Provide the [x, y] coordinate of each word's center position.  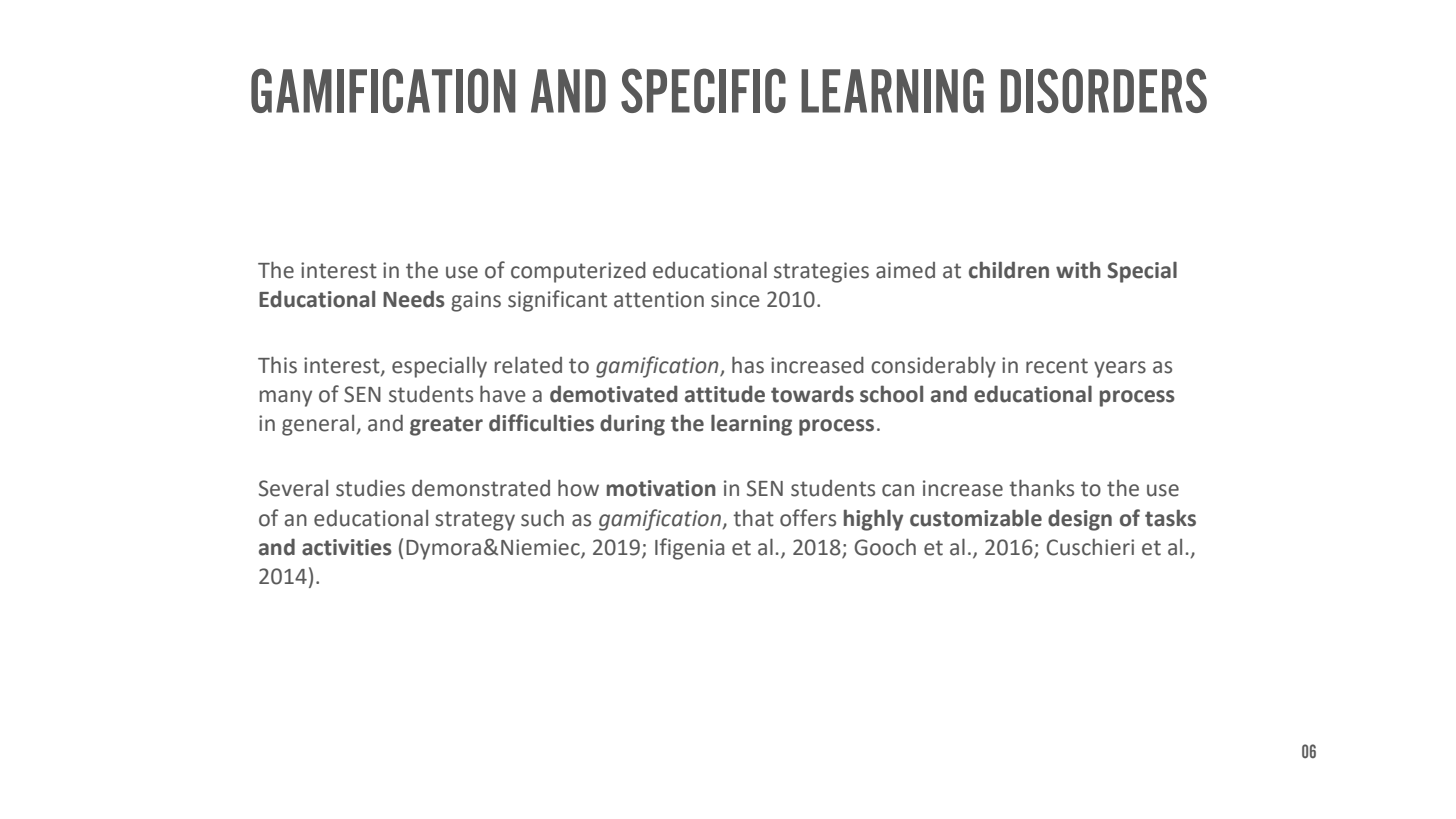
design [1080, 520]
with [1078, 270]
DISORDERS [1104, 90]
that [753, 518]
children [1009, 270]
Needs [414, 299]
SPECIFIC [703, 90]
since [735, 299]
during [632, 425]
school [891, 394]
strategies [821, 272]
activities [347, 547]
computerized [578, 272]
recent [1057, 366]
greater [446, 426]
